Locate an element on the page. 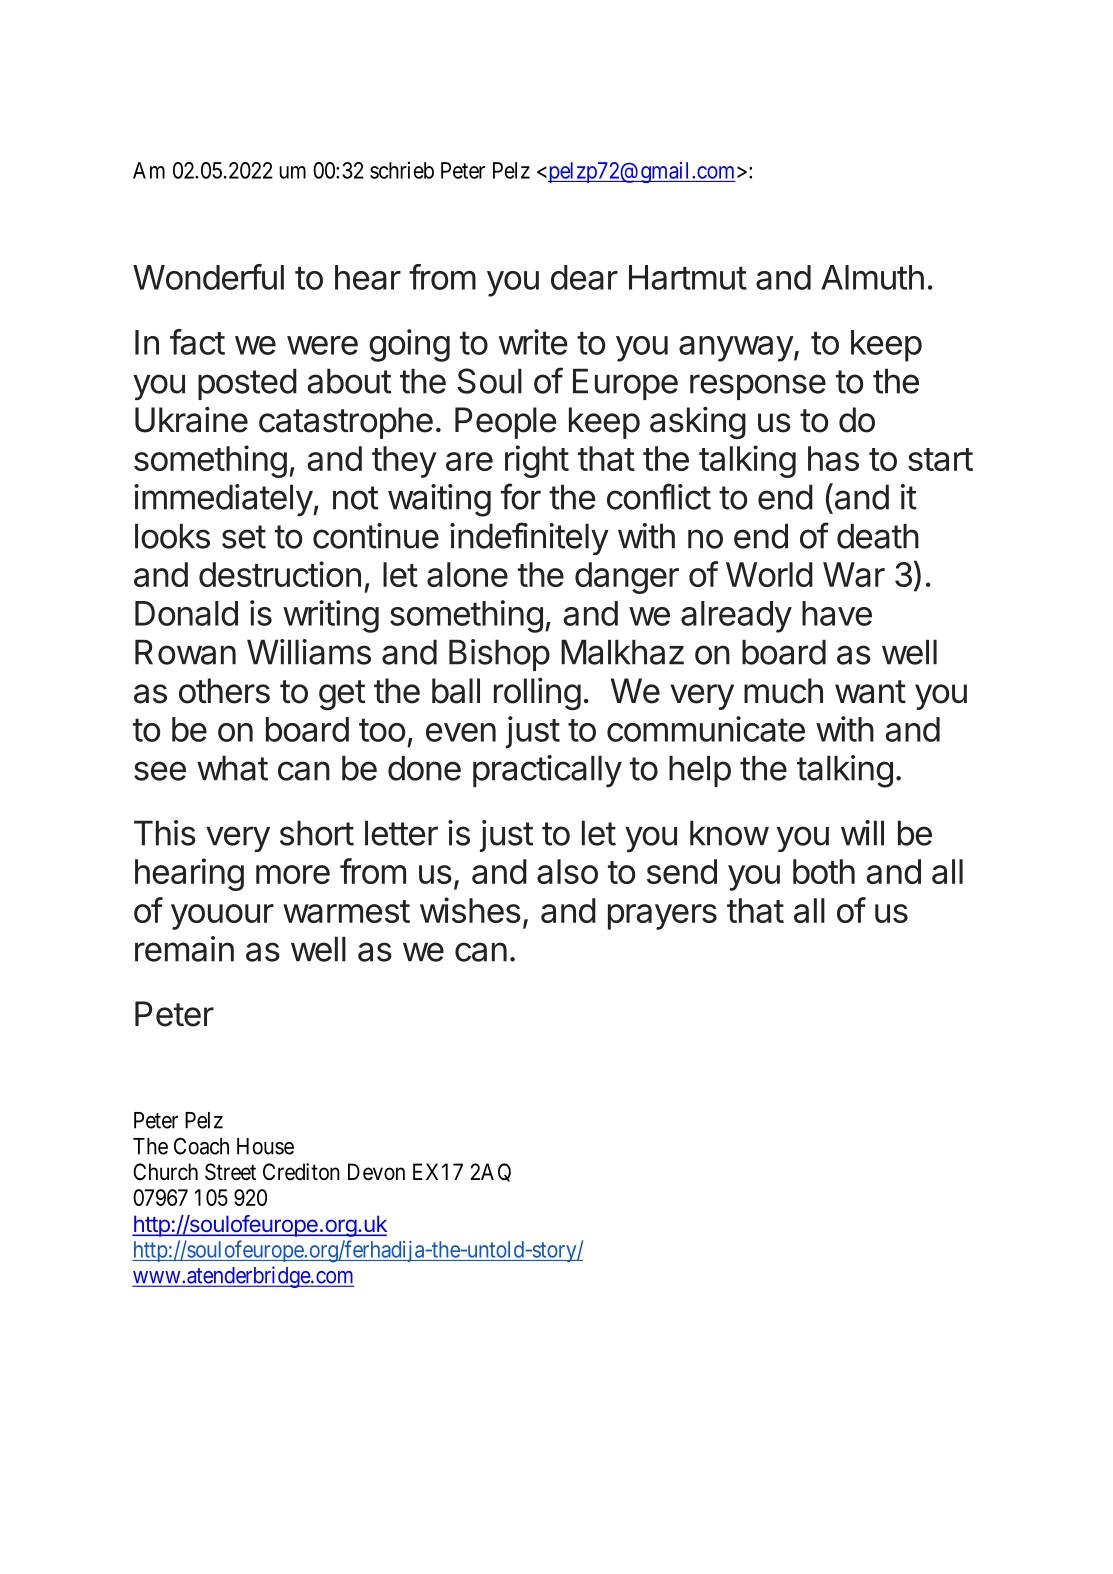  Devon is located at coordinates (376, 1172).
